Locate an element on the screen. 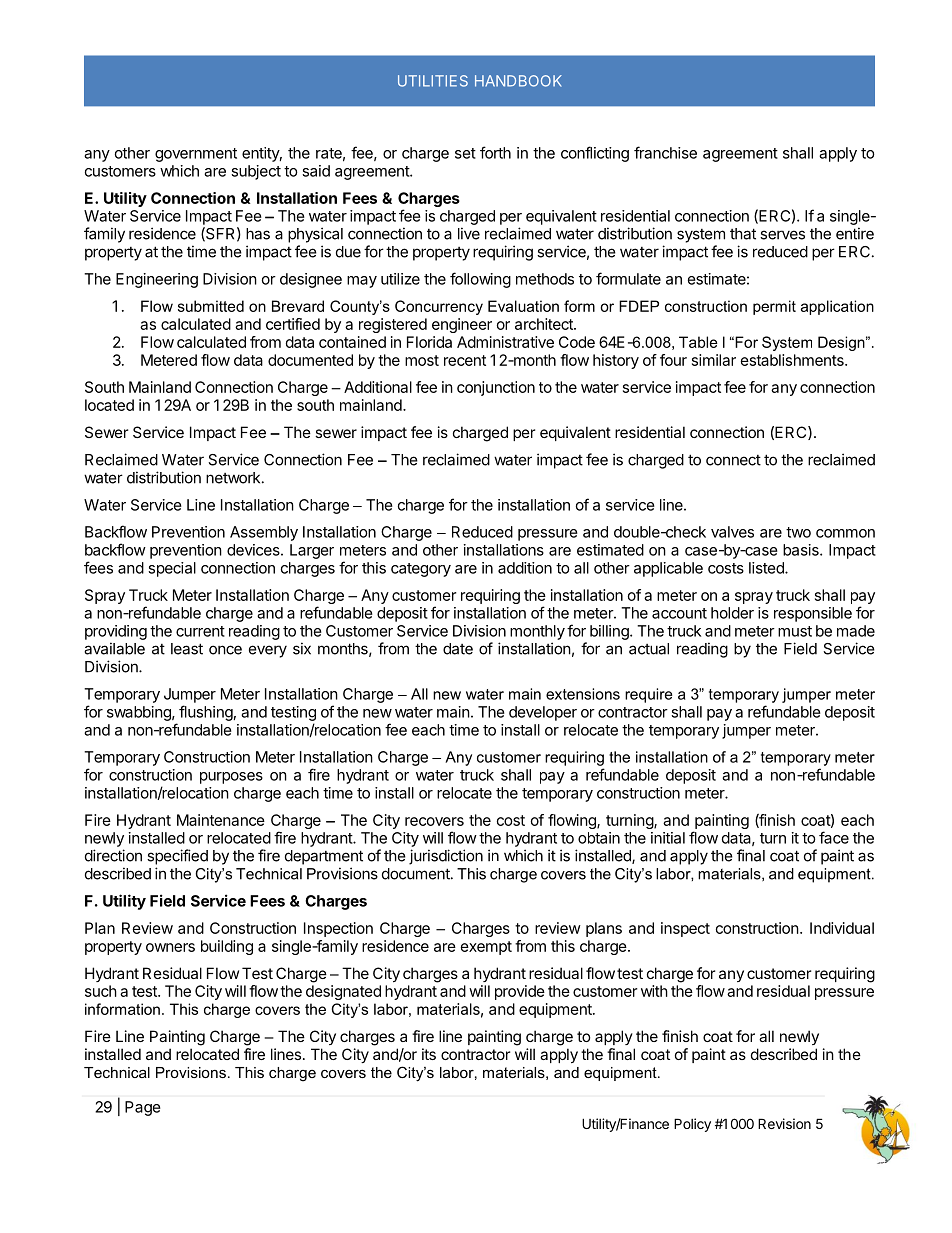  must is located at coordinates (795, 631).
